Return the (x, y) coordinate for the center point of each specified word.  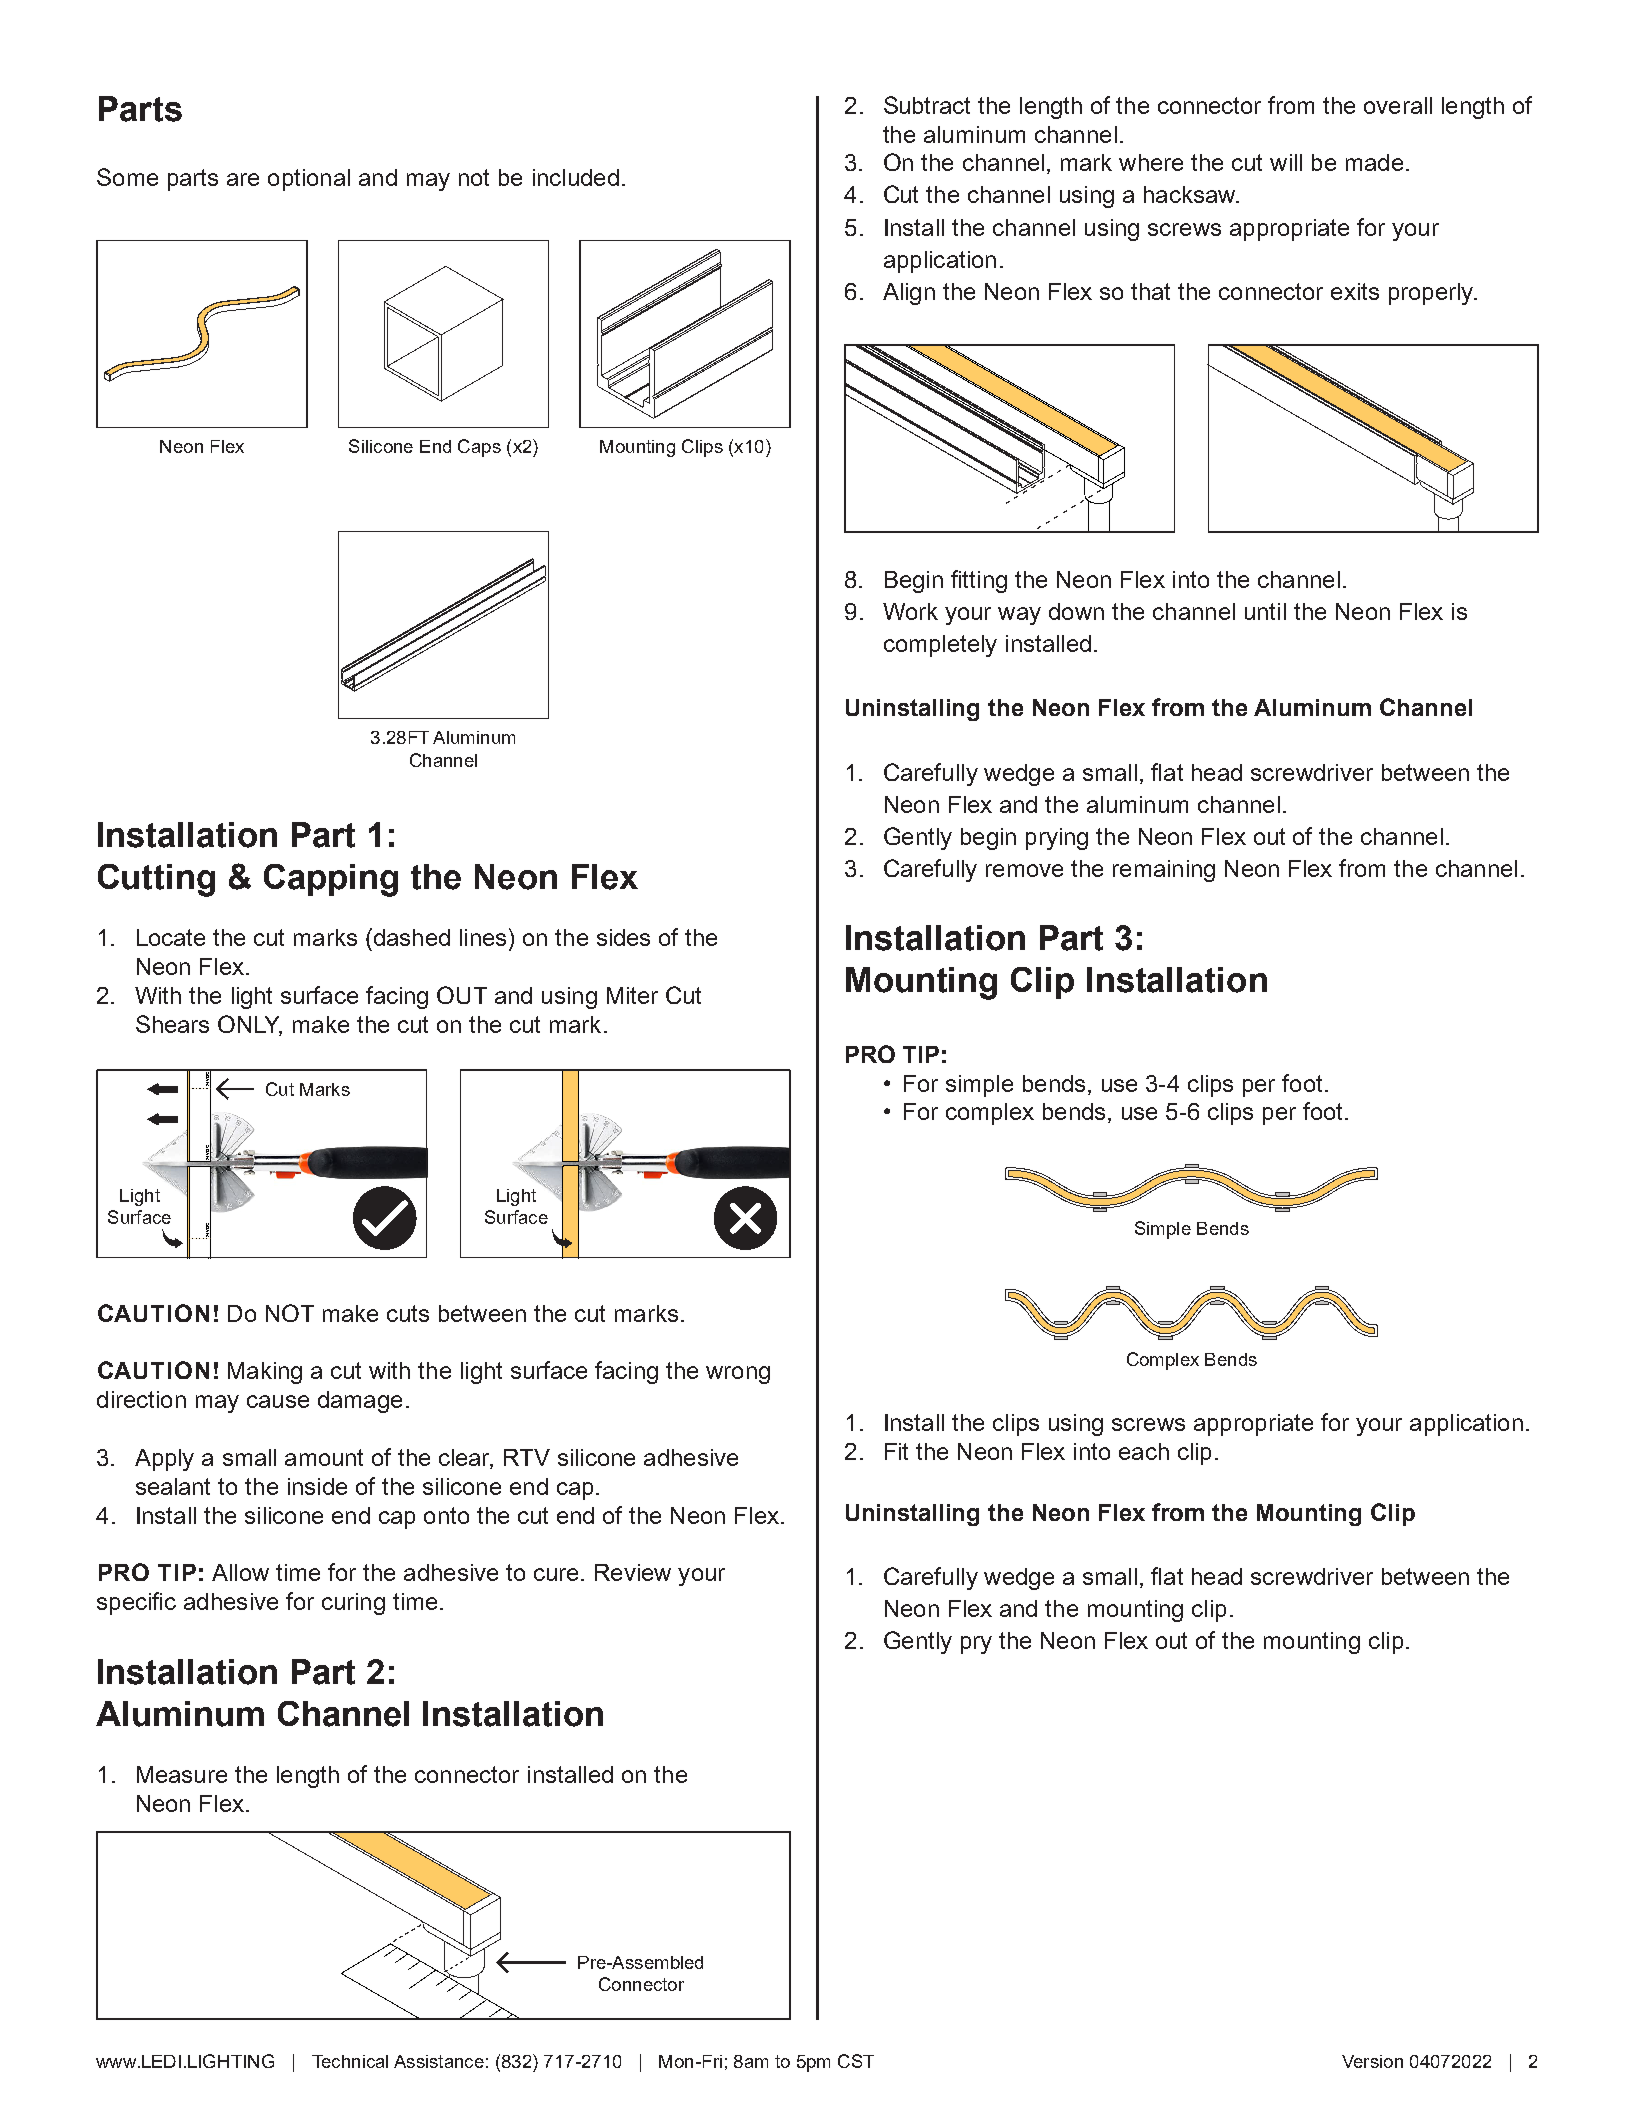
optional (309, 180)
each (1144, 1451)
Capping (331, 880)
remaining (1164, 871)
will (1286, 162)
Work (910, 611)
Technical (350, 2061)
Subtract (927, 105)
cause (278, 1401)
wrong (738, 1375)
